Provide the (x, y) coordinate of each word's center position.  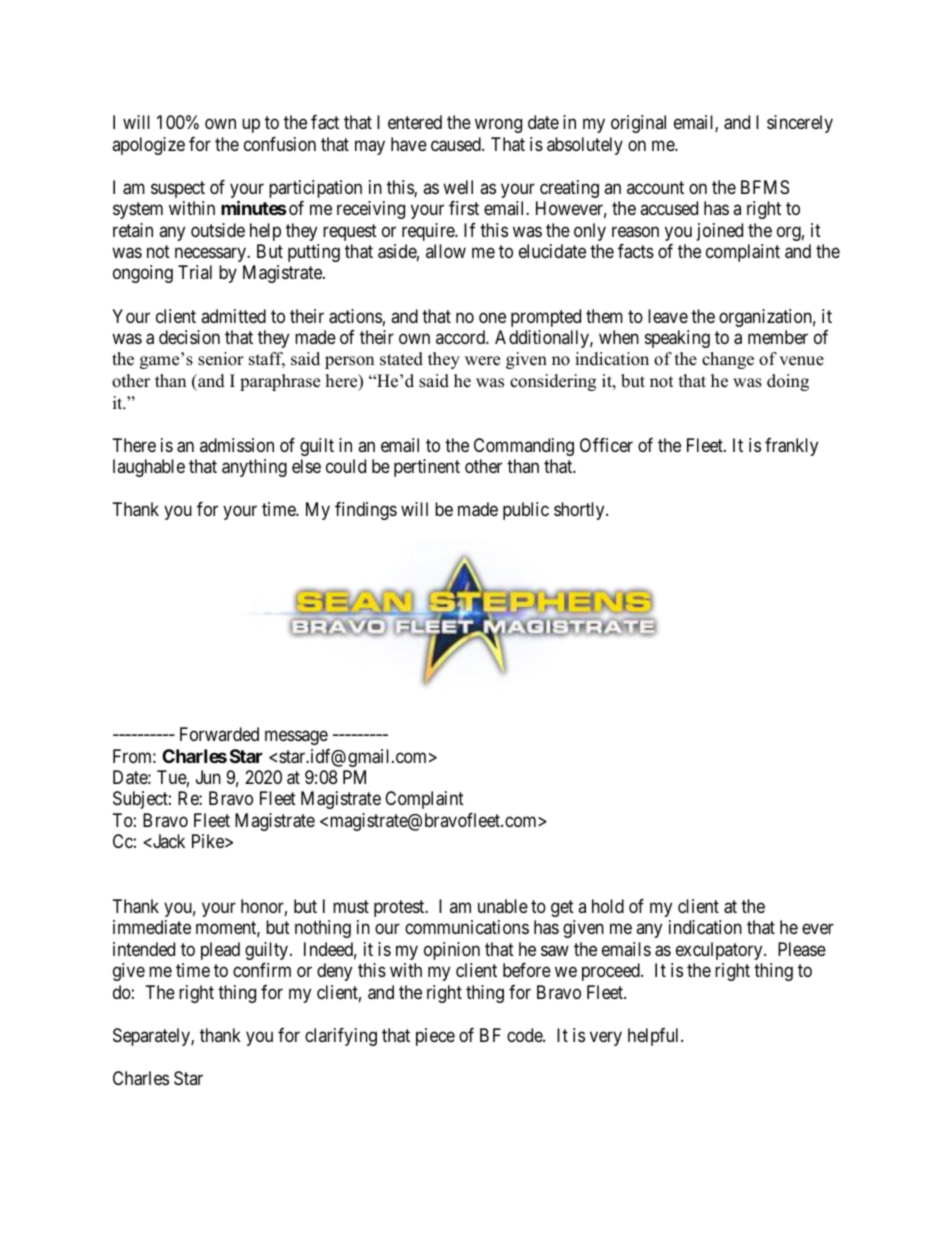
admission (237, 445)
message (296, 738)
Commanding (524, 447)
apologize (148, 146)
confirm (262, 970)
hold (608, 906)
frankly (791, 447)
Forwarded (219, 734)
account (655, 187)
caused (457, 144)
